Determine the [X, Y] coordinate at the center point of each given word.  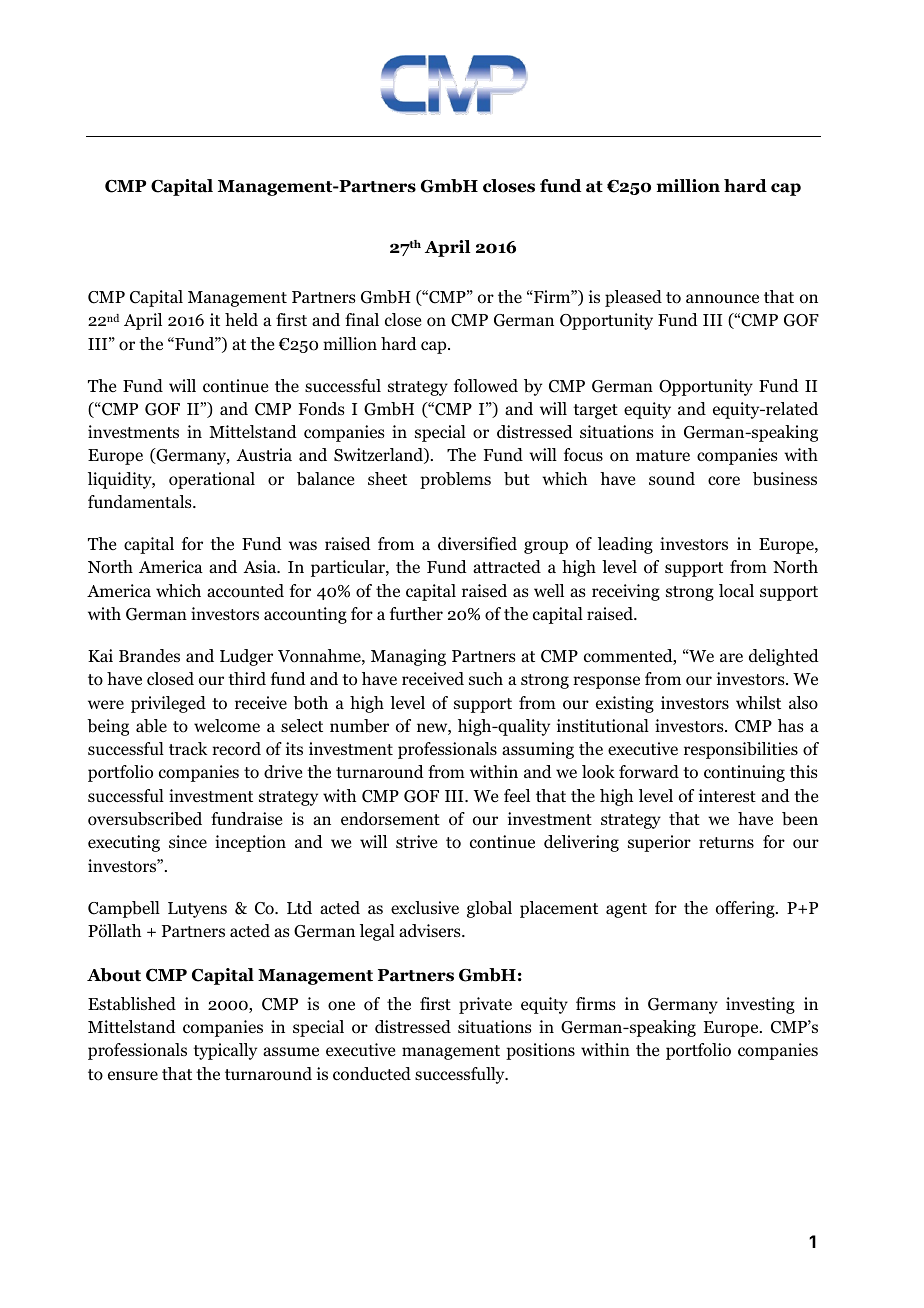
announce [722, 299]
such [486, 678]
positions [540, 1051]
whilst [758, 702]
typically [225, 1051]
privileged [168, 704]
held [241, 320]
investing [760, 1005]
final [362, 319]
